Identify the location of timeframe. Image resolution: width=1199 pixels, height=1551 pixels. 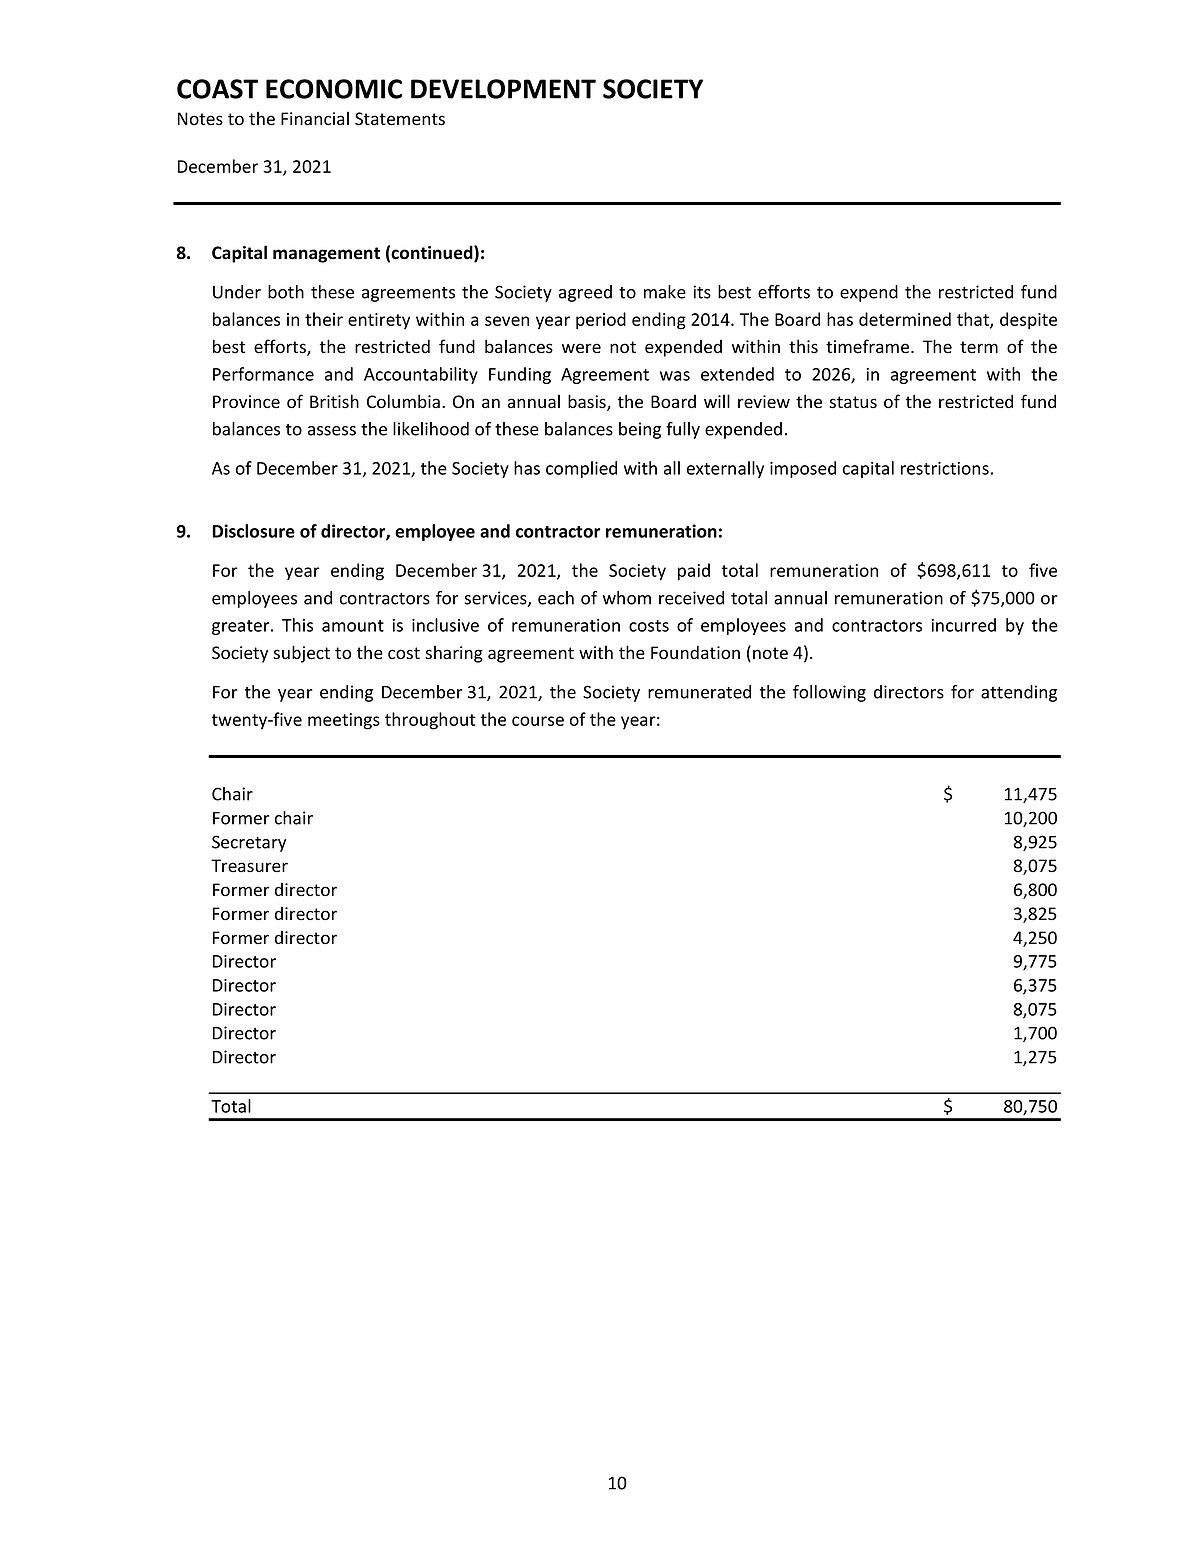
(869, 346).
